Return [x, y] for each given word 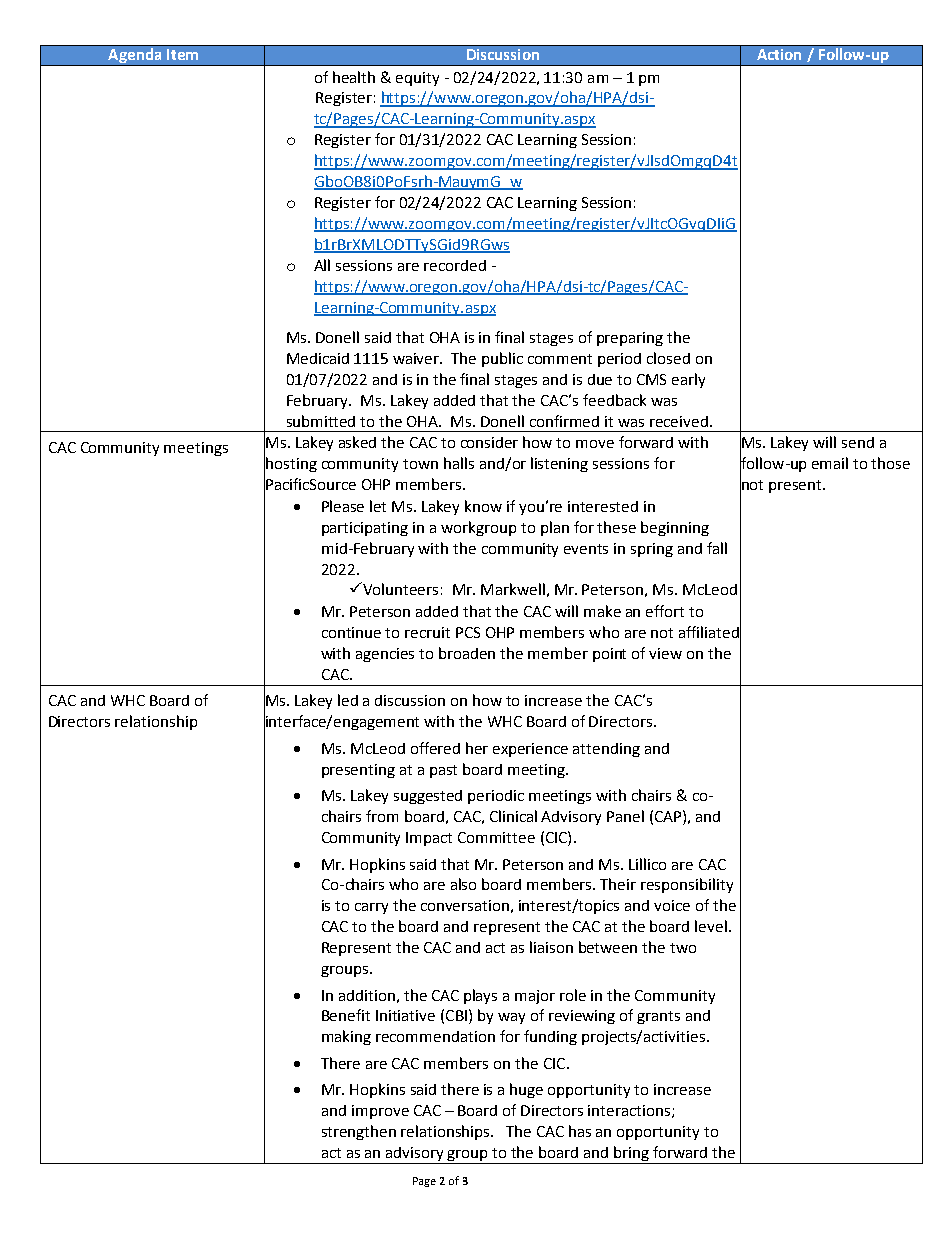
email [830, 463]
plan [555, 528]
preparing [630, 339]
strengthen [359, 1132]
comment [560, 359]
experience [530, 750]
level [711, 926]
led [348, 700]
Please [343, 506]
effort [665, 611]
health [354, 77]
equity [417, 79]
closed [668, 358]
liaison [551, 947]
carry [371, 908]
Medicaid [318, 358]
